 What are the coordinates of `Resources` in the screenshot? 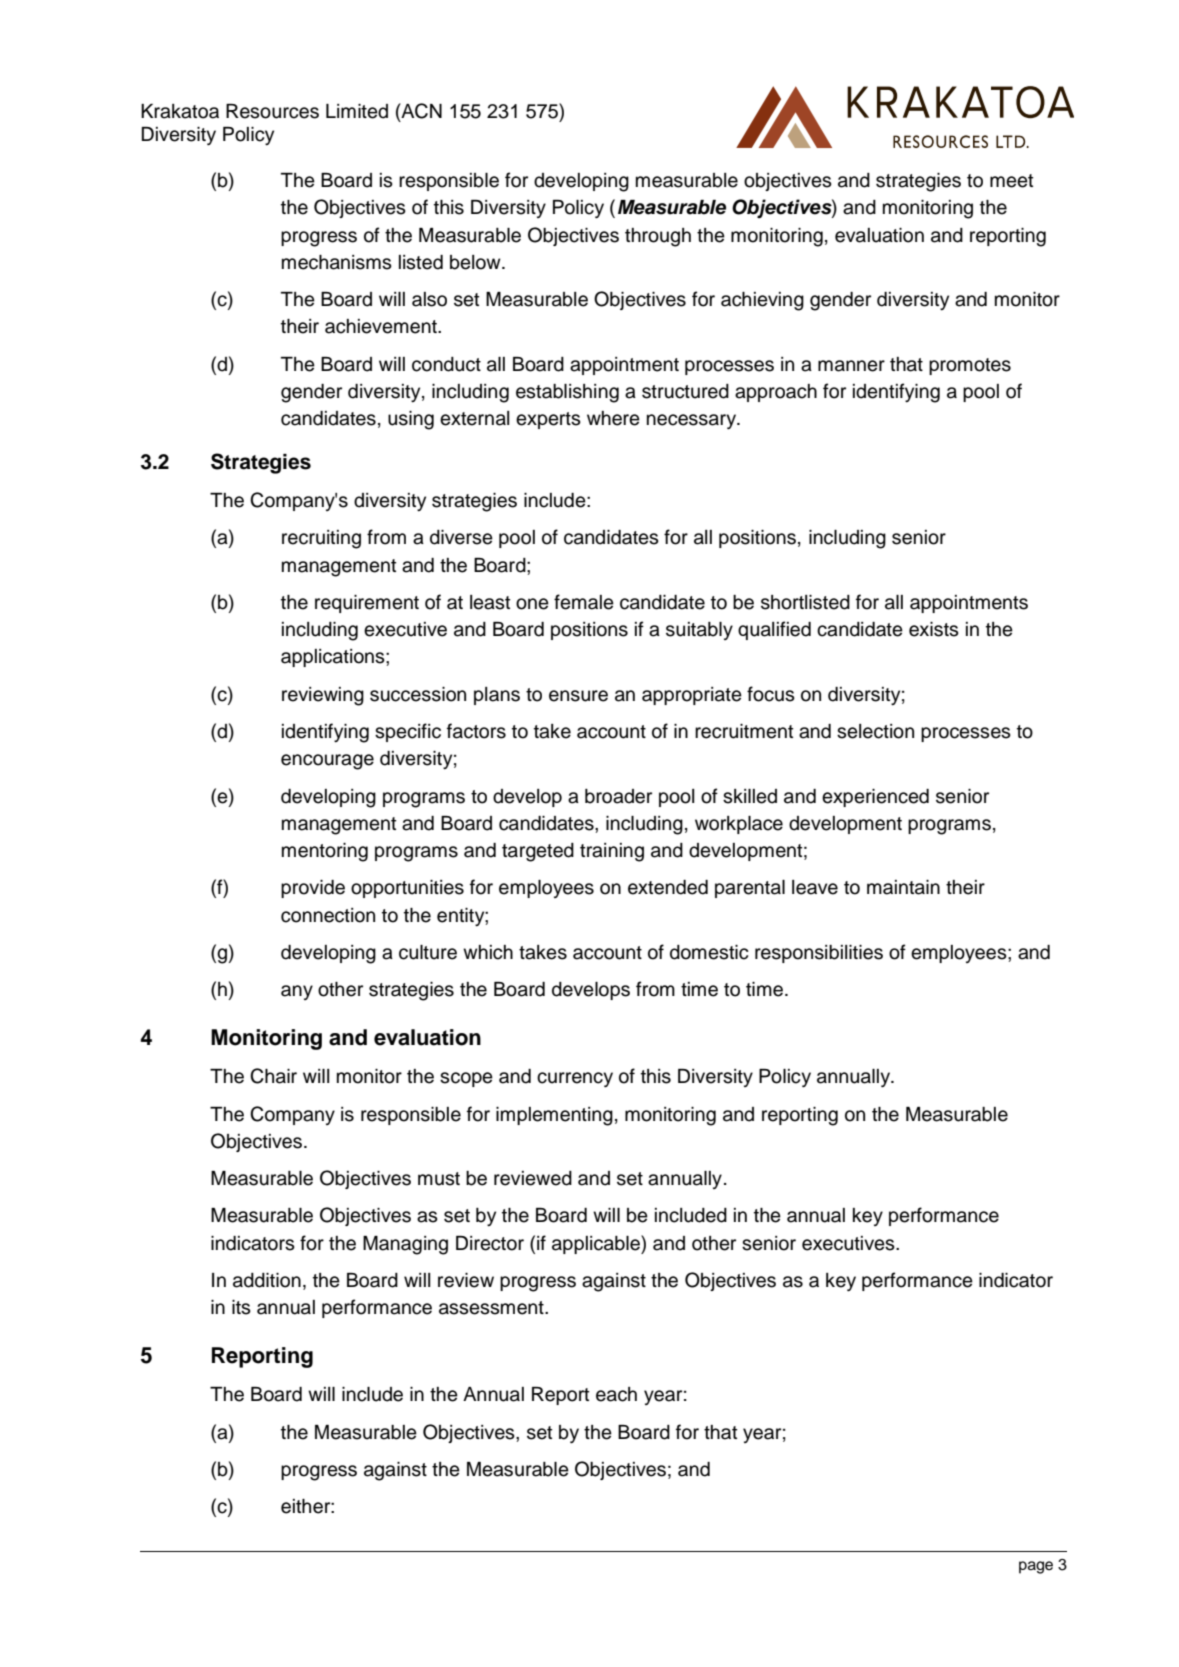 It's located at (272, 111).
